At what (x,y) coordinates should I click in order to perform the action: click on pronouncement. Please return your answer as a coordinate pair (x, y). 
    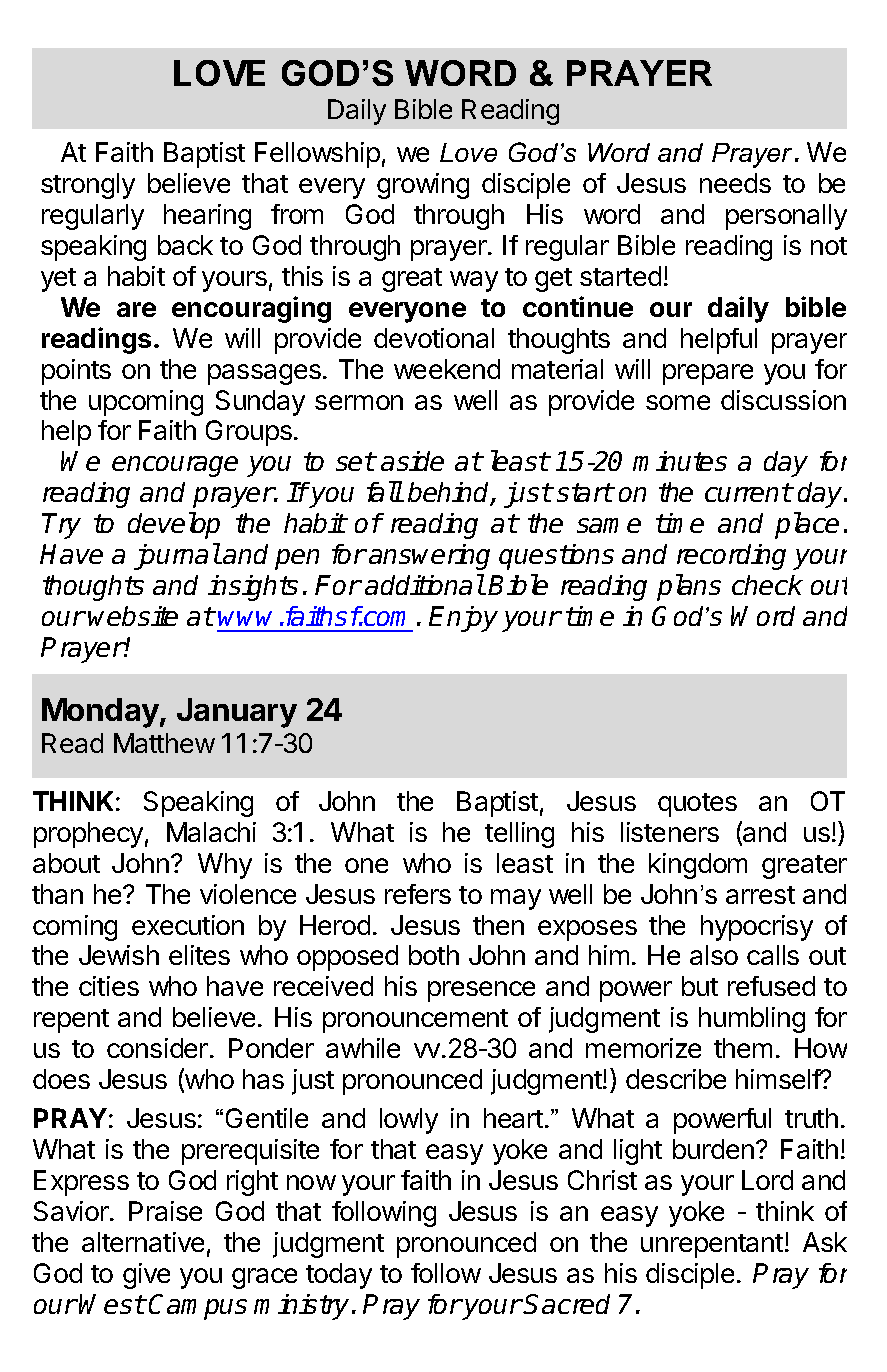
    Looking at the image, I should click on (415, 1021).
